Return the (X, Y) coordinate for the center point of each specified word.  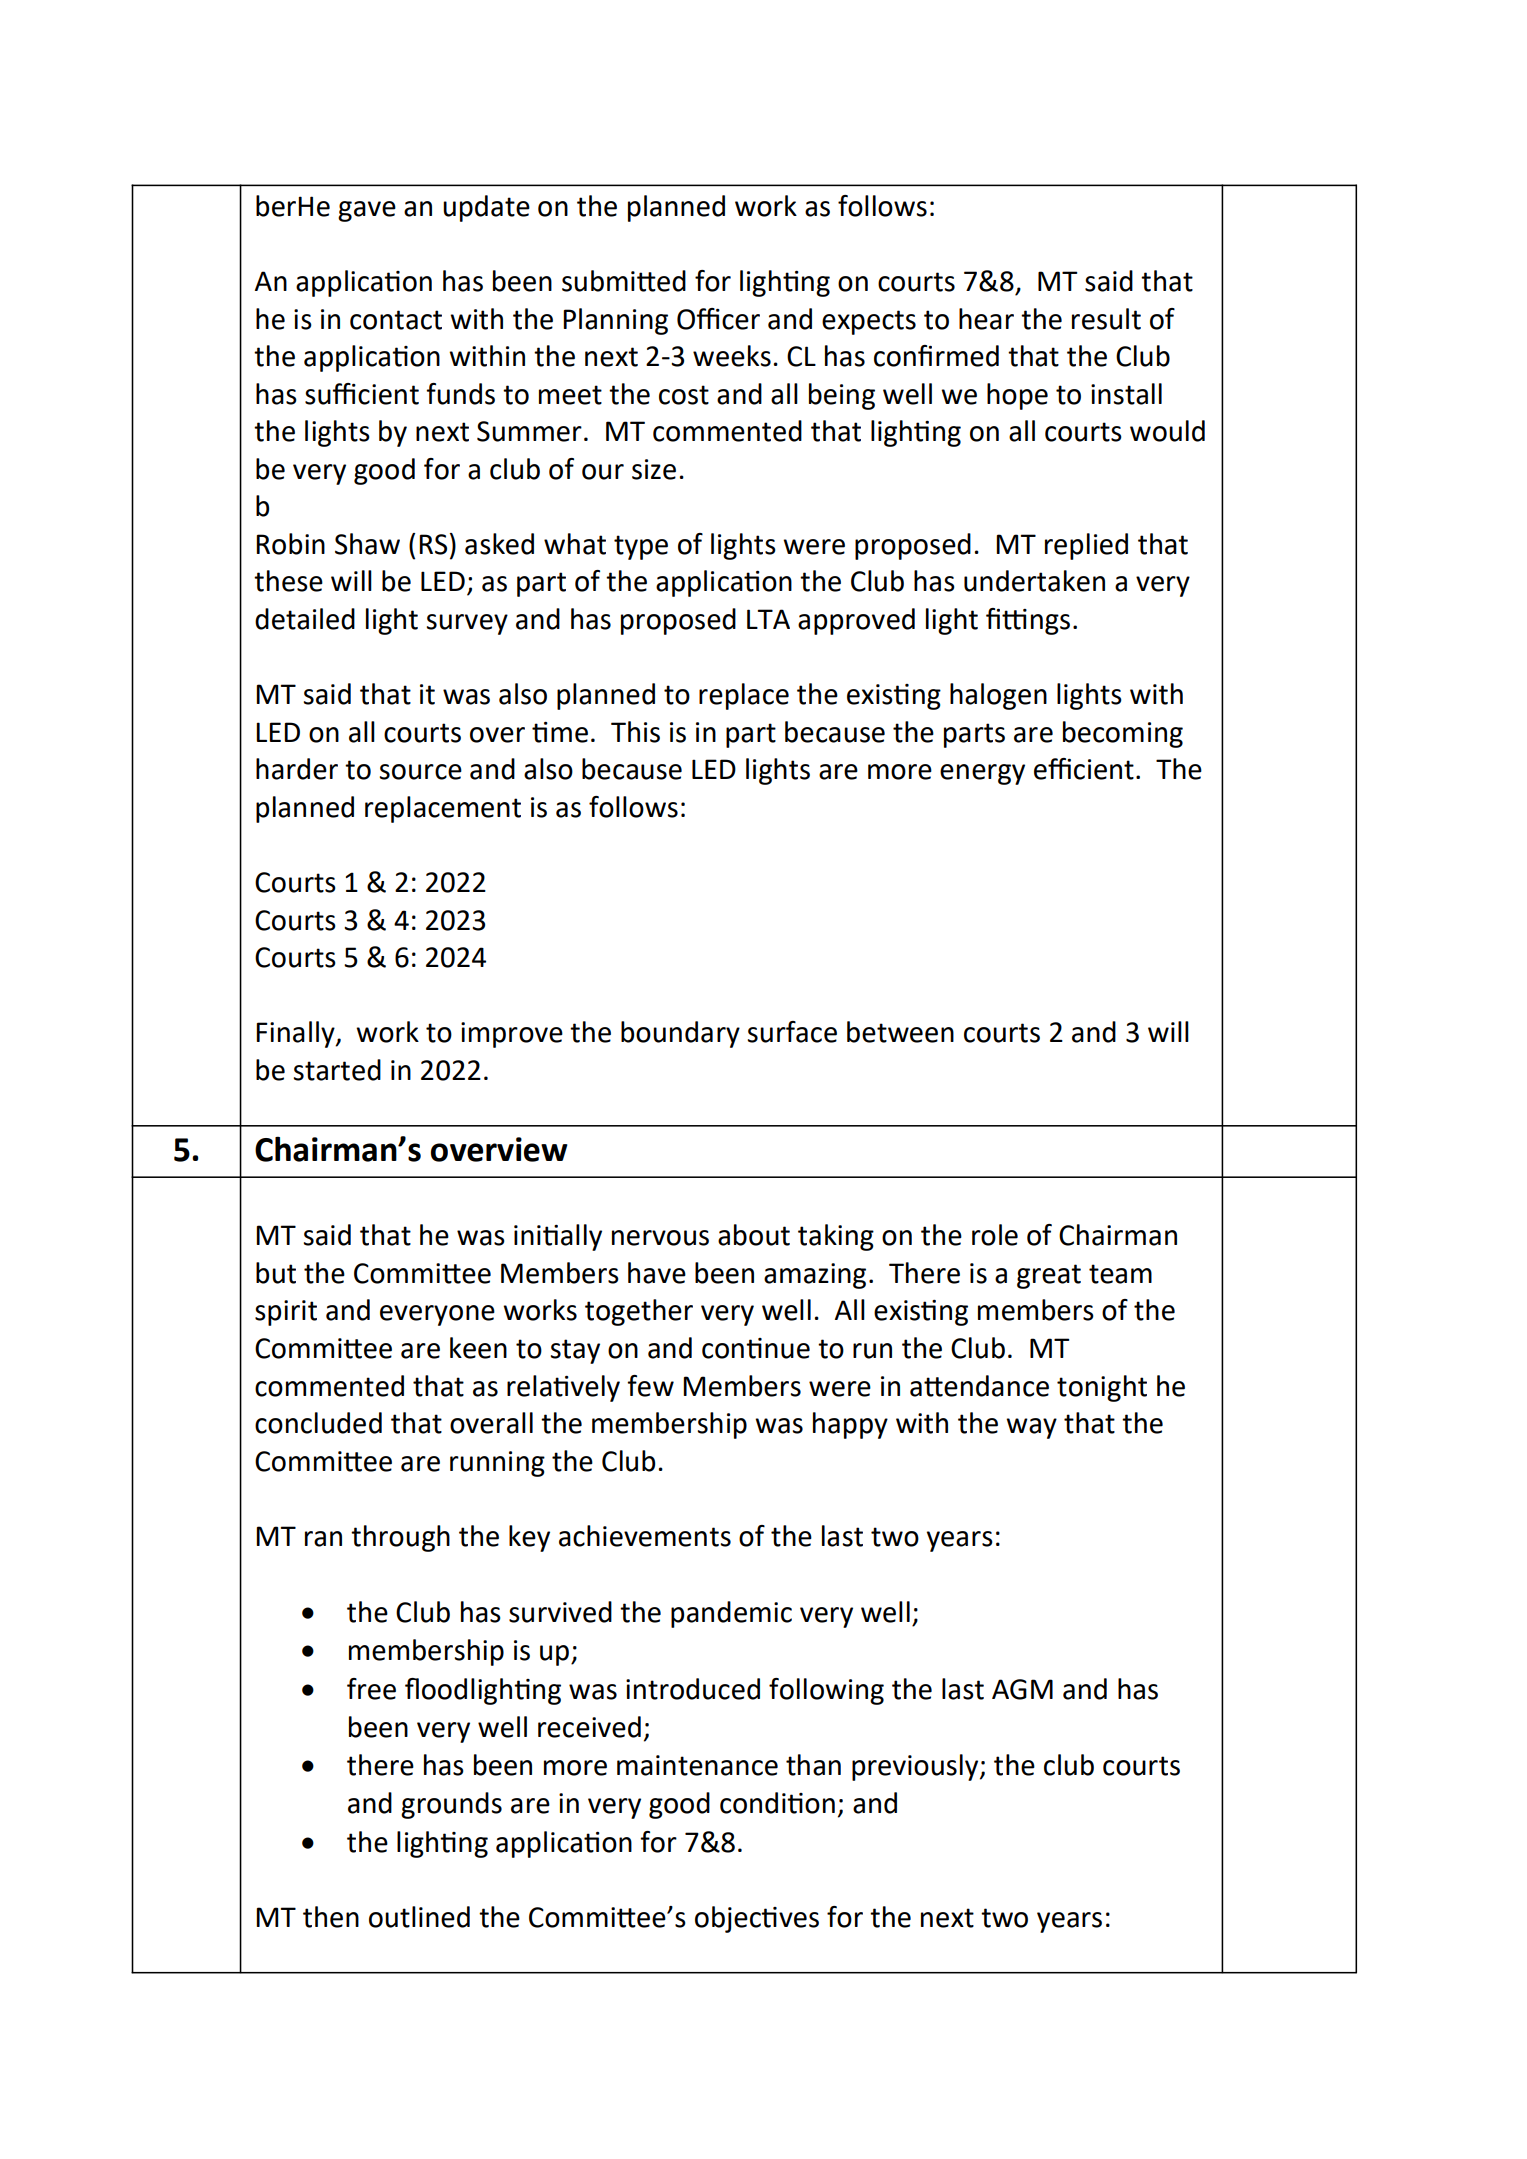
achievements (645, 1536)
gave (367, 211)
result (1106, 319)
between (900, 1032)
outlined (419, 1917)
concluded (318, 1423)
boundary (680, 1034)
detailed (305, 619)
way (1031, 1428)
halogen (998, 696)
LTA (768, 619)
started (337, 1070)
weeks (732, 356)
